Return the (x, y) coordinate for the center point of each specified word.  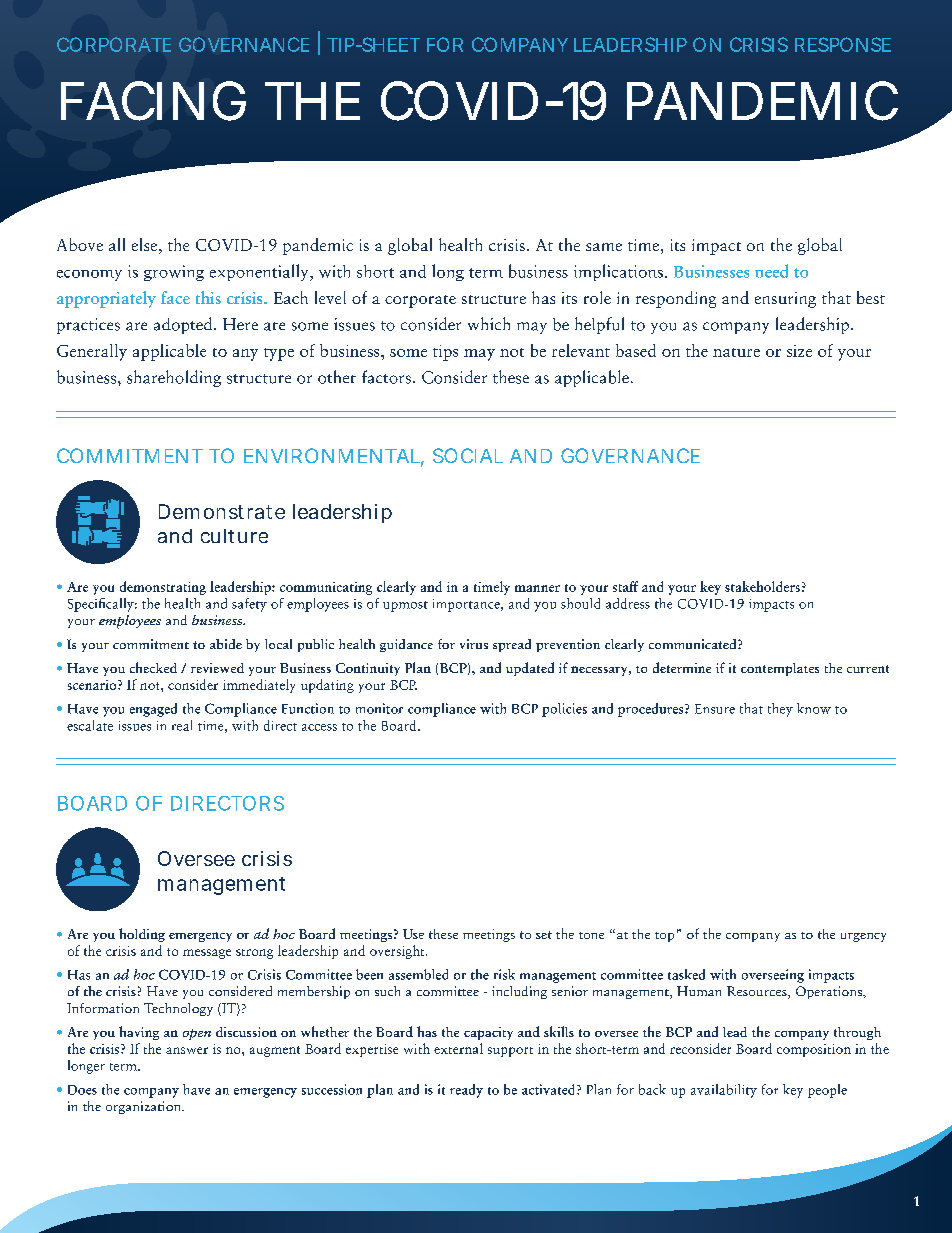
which (489, 323)
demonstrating (163, 588)
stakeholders (762, 586)
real (182, 725)
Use (413, 934)
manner (537, 588)
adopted (184, 325)
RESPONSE (843, 44)
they (780, 710)
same (604, 247)
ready (466, 1091)
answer (187, 1050)
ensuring (785, 300)
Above (80, 244)
